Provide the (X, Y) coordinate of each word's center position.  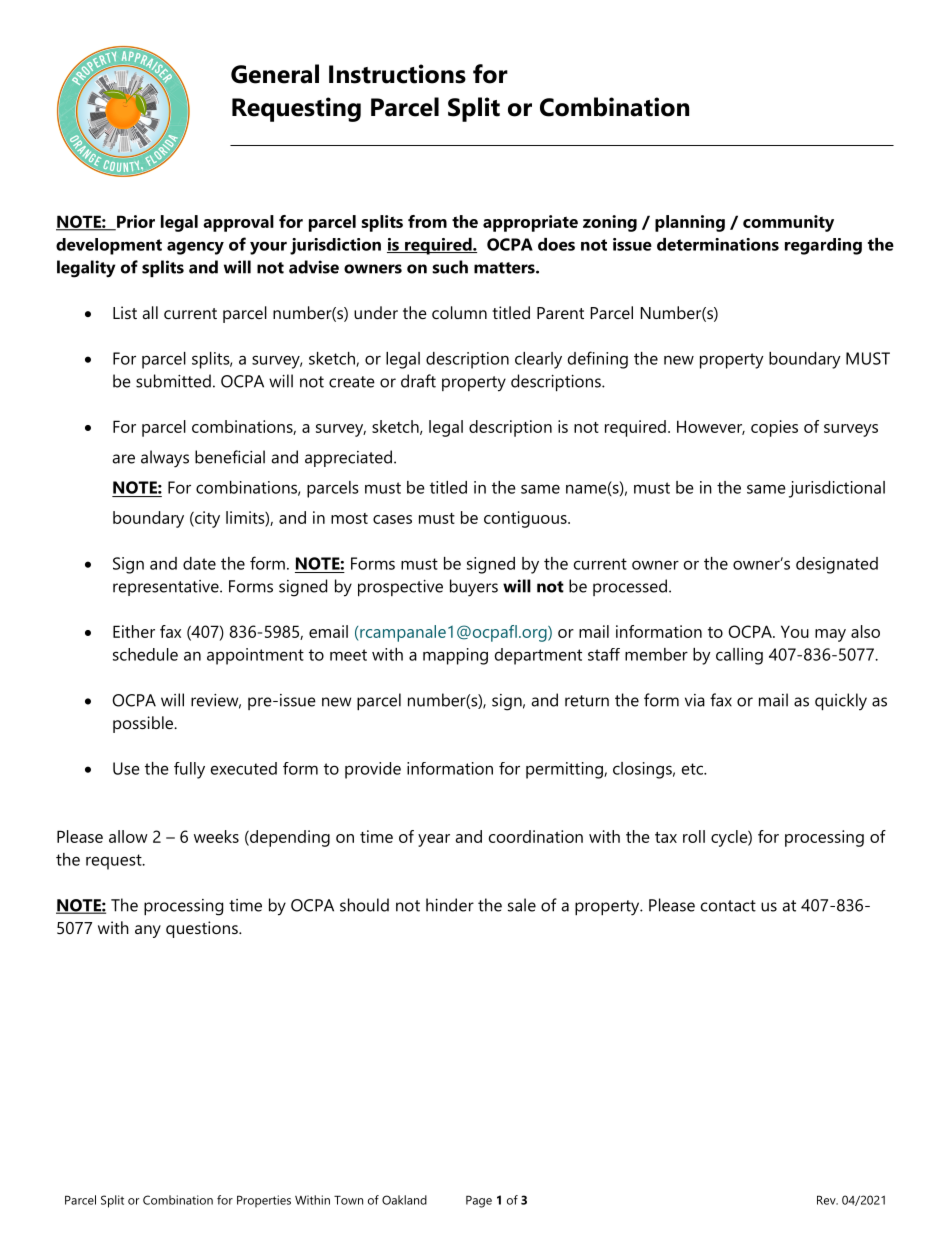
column (459, 312)
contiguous (526, 519)
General (275, 74)
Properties (264, 1201)
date (199, 563)
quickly (841, 701)
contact (728, 906)
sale (522, 905)
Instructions (397, 74)
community (788, 223)
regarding (823, 246)
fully (189, 770)
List (125, 312)
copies (774, 428)
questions (203, 929)
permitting (565, 770)
